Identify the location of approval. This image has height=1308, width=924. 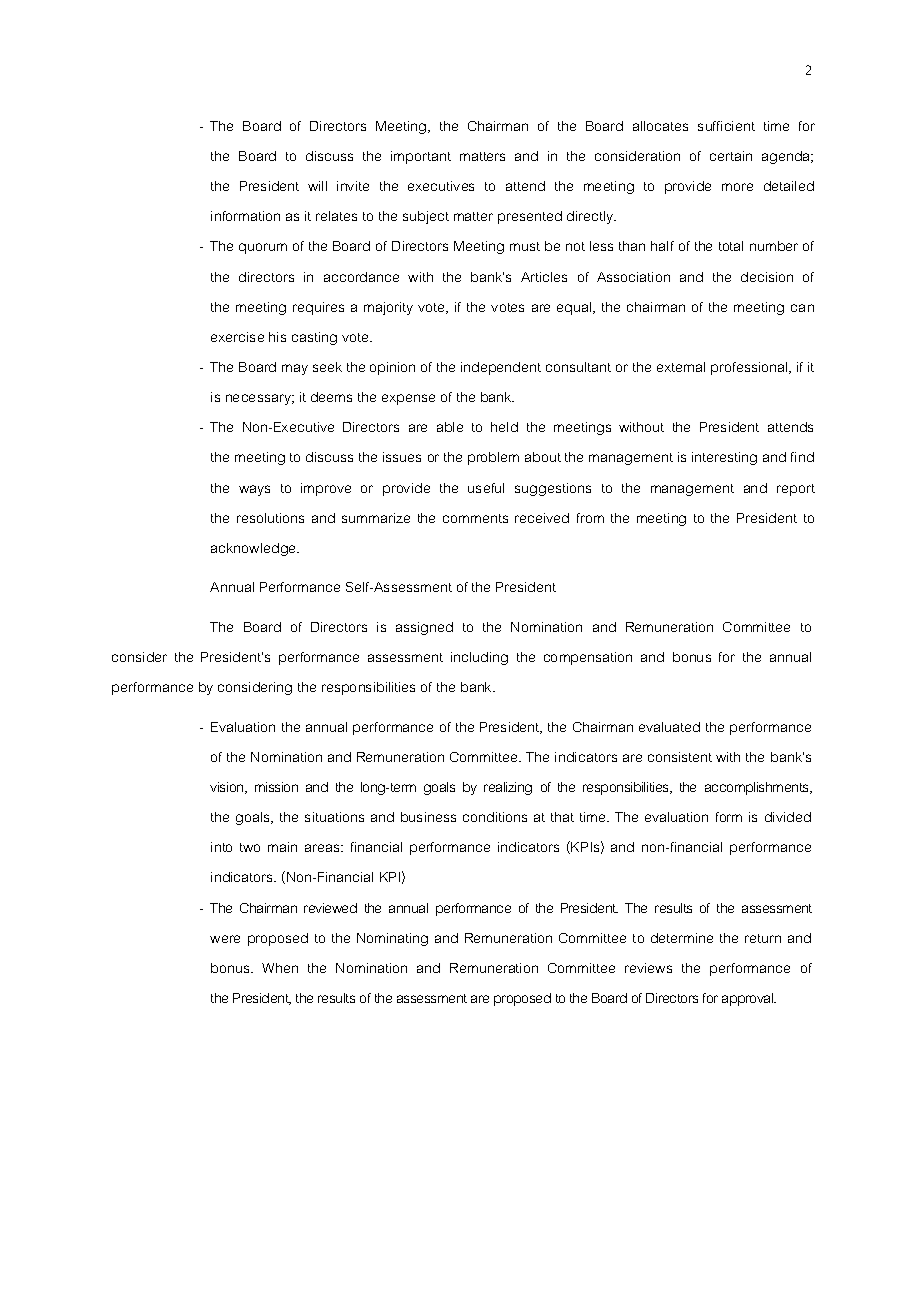
(749, 999).
